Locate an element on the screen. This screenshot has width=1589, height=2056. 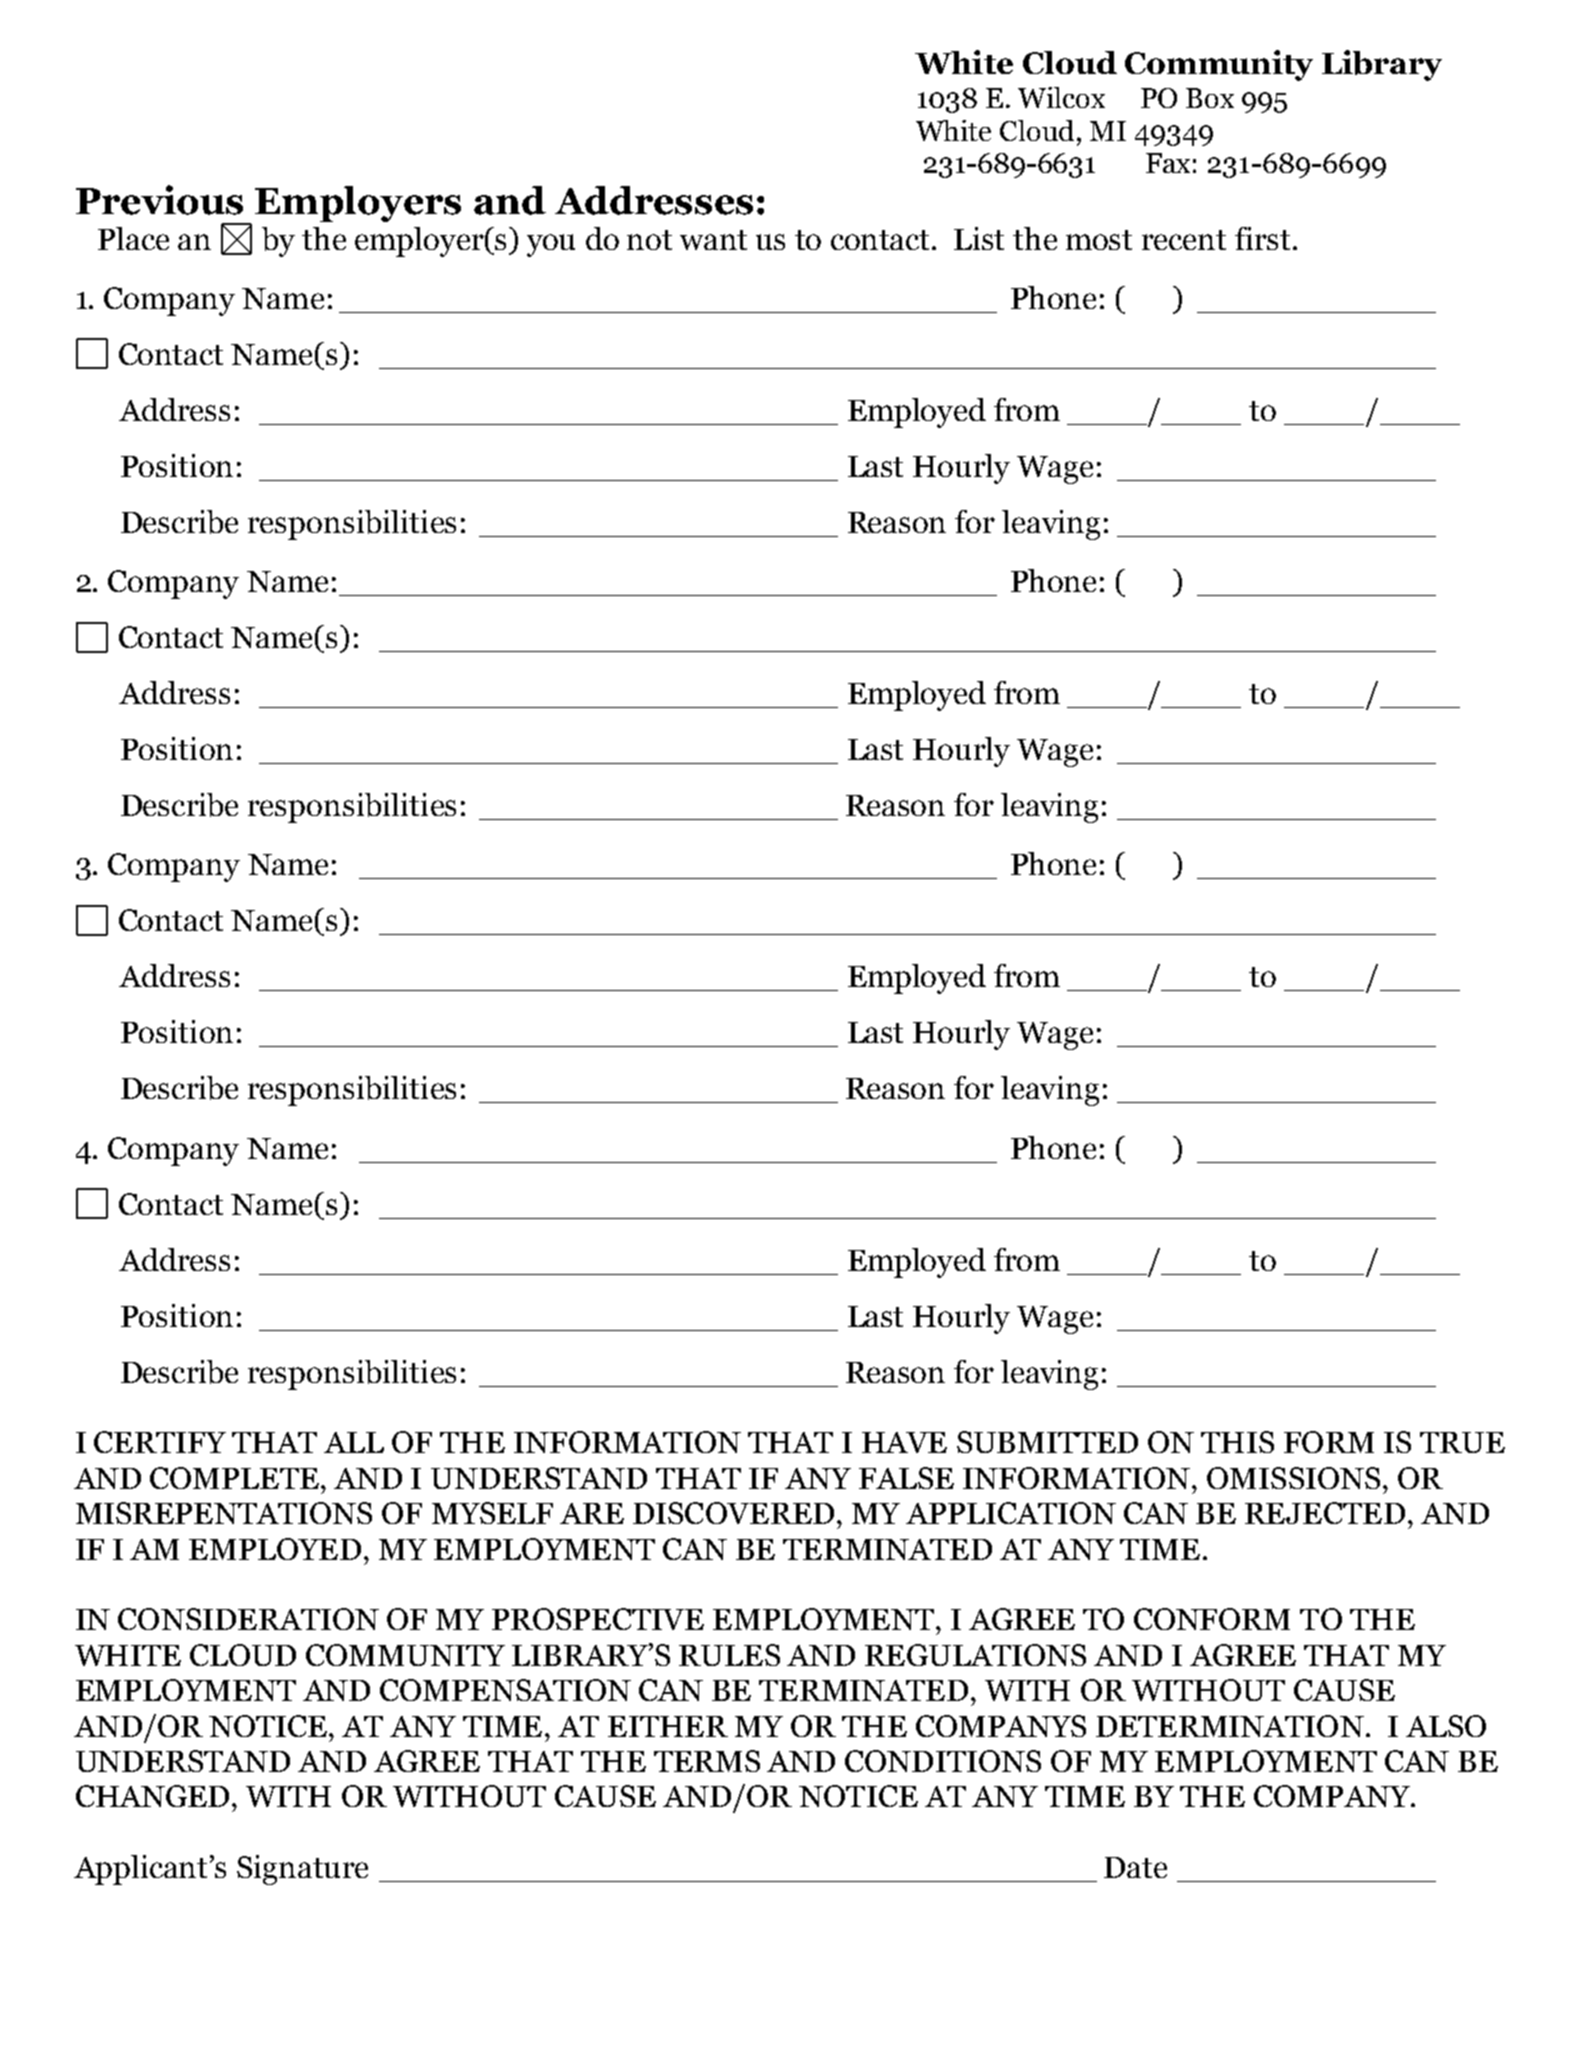
Signature is located at coordinates (302, 1870).
